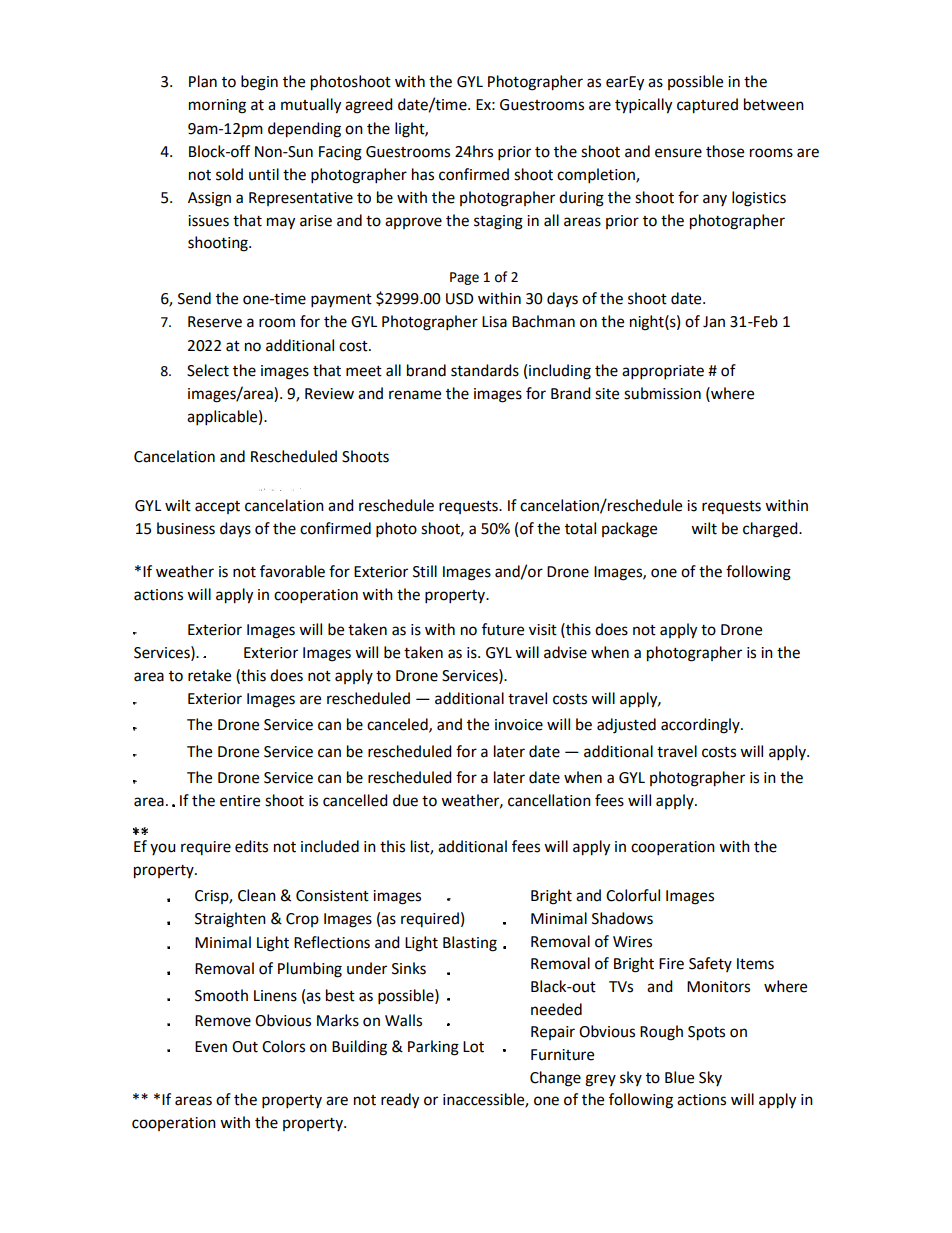  Describe the element at coordinates (208, 370) in the screenshot. I see `Select` at that location.
